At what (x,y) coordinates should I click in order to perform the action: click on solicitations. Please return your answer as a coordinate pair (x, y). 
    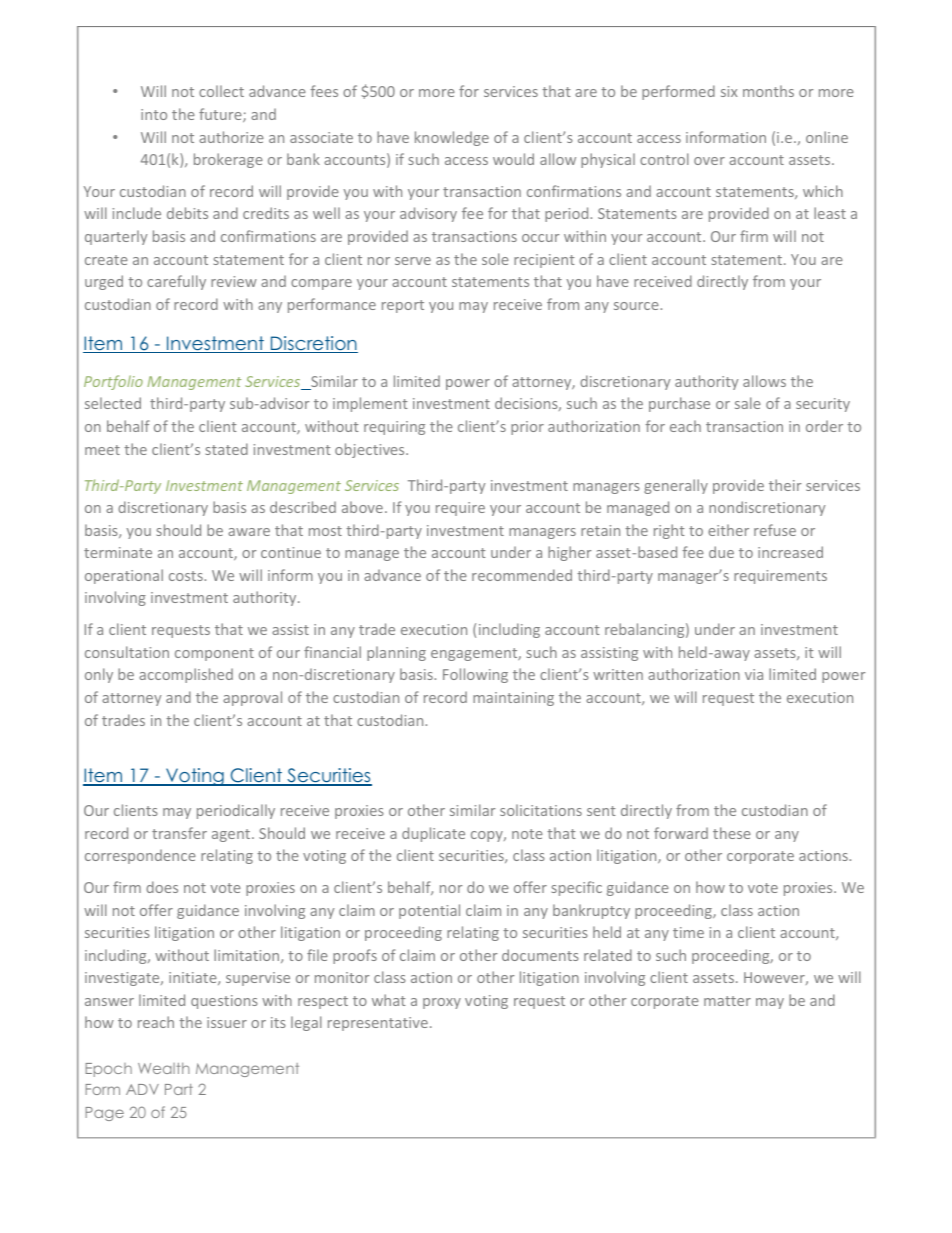
    Looking at the image, I should click on (541, 810).
